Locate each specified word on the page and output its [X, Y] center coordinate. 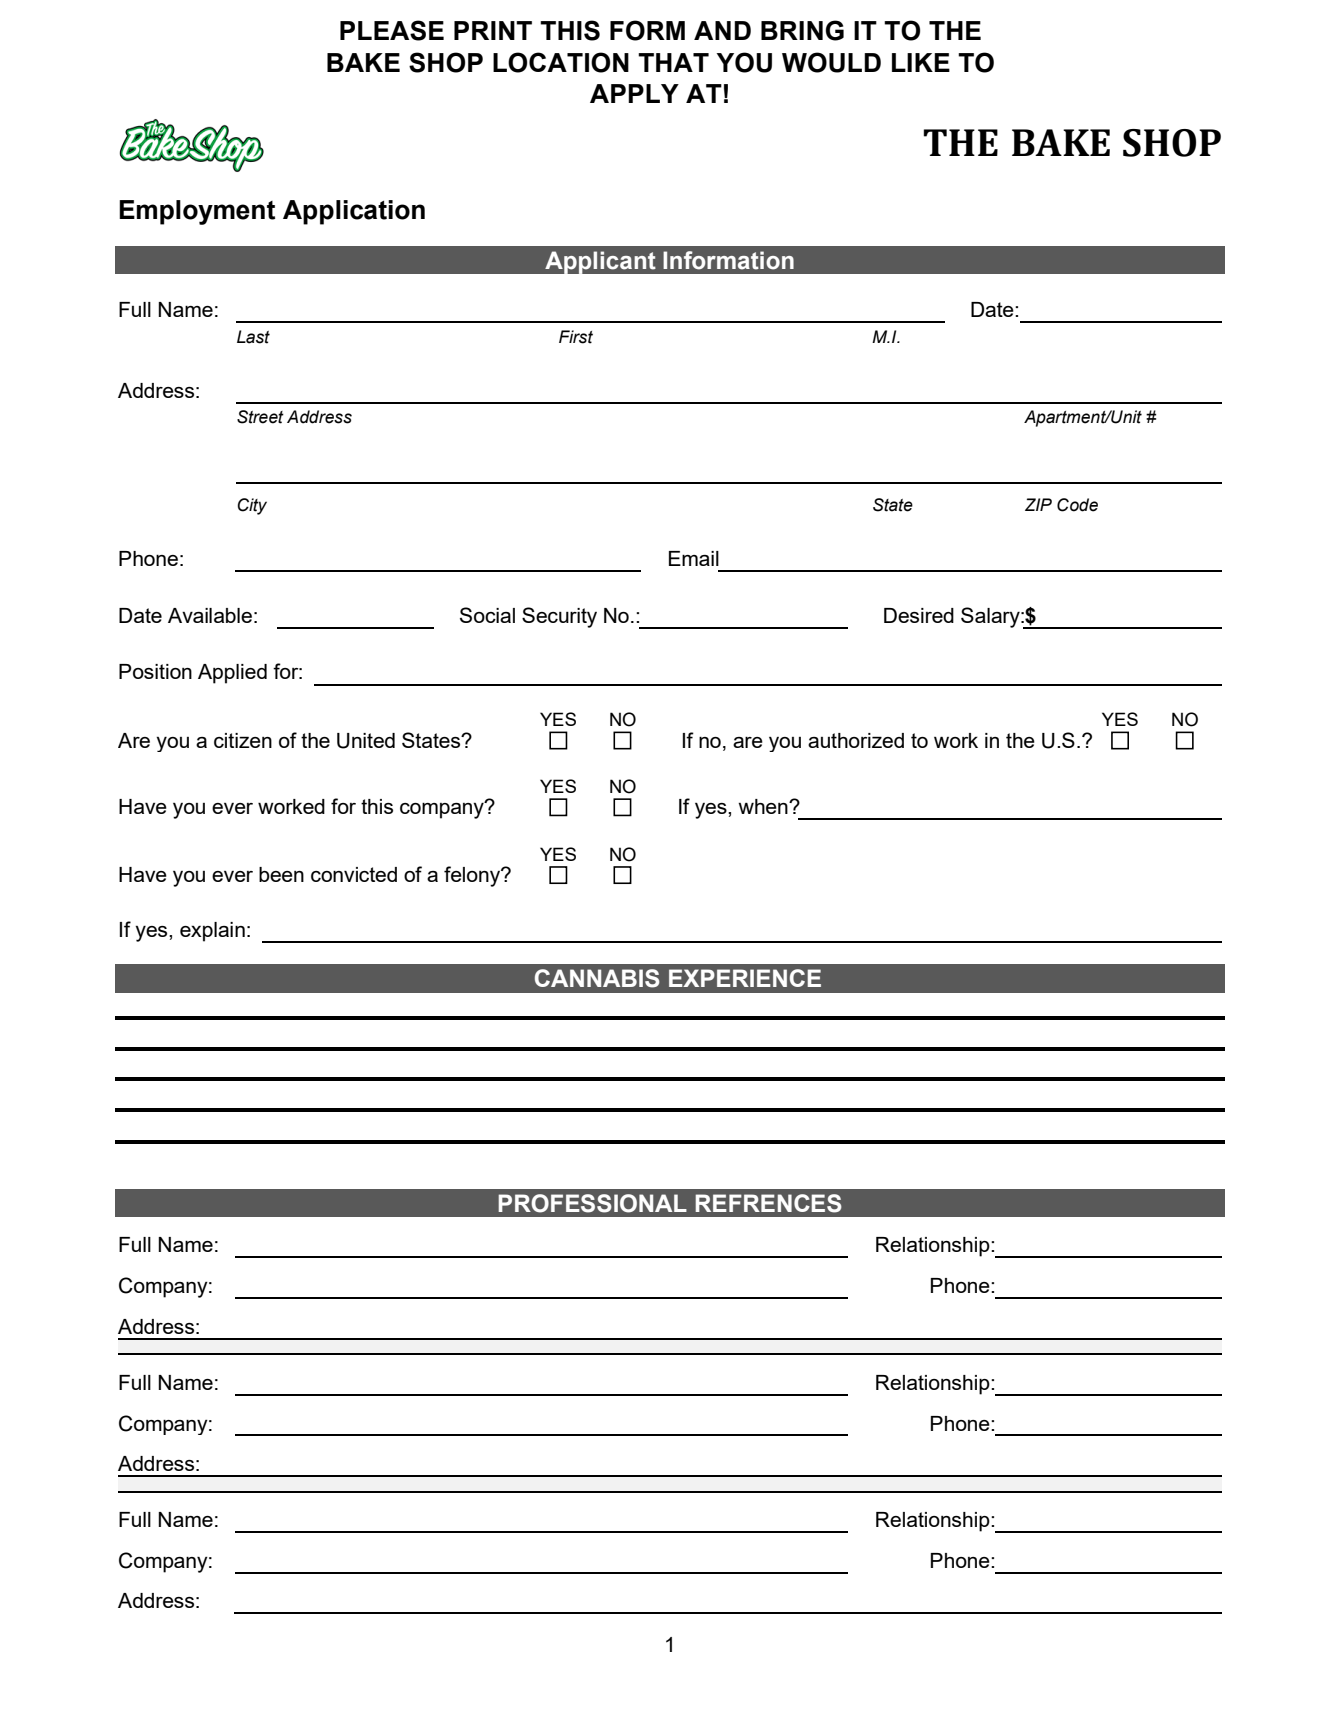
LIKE [921, 62]
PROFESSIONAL [592, 1203]
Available [210, 615]
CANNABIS [597, 978]
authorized [856, 740]
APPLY [634, 93]
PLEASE [392, 30]
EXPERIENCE [745, 978]
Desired [919, 615]
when [764, 806]
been [281, 874]
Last [253, 337]
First [576, 337]
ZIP [1038, 504]
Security [559, 617]
